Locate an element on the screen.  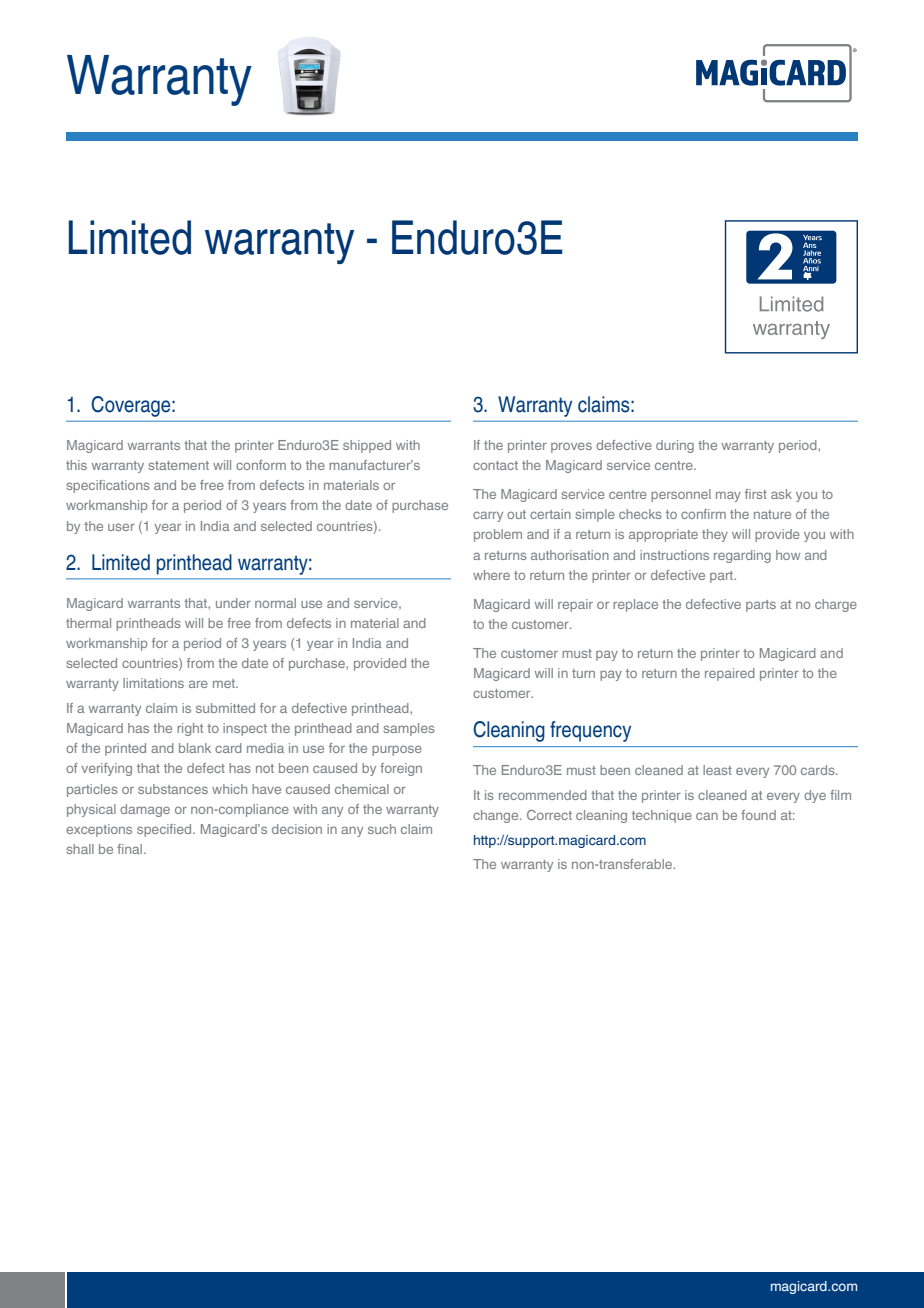
statement is located at coordinates (178, 465).
